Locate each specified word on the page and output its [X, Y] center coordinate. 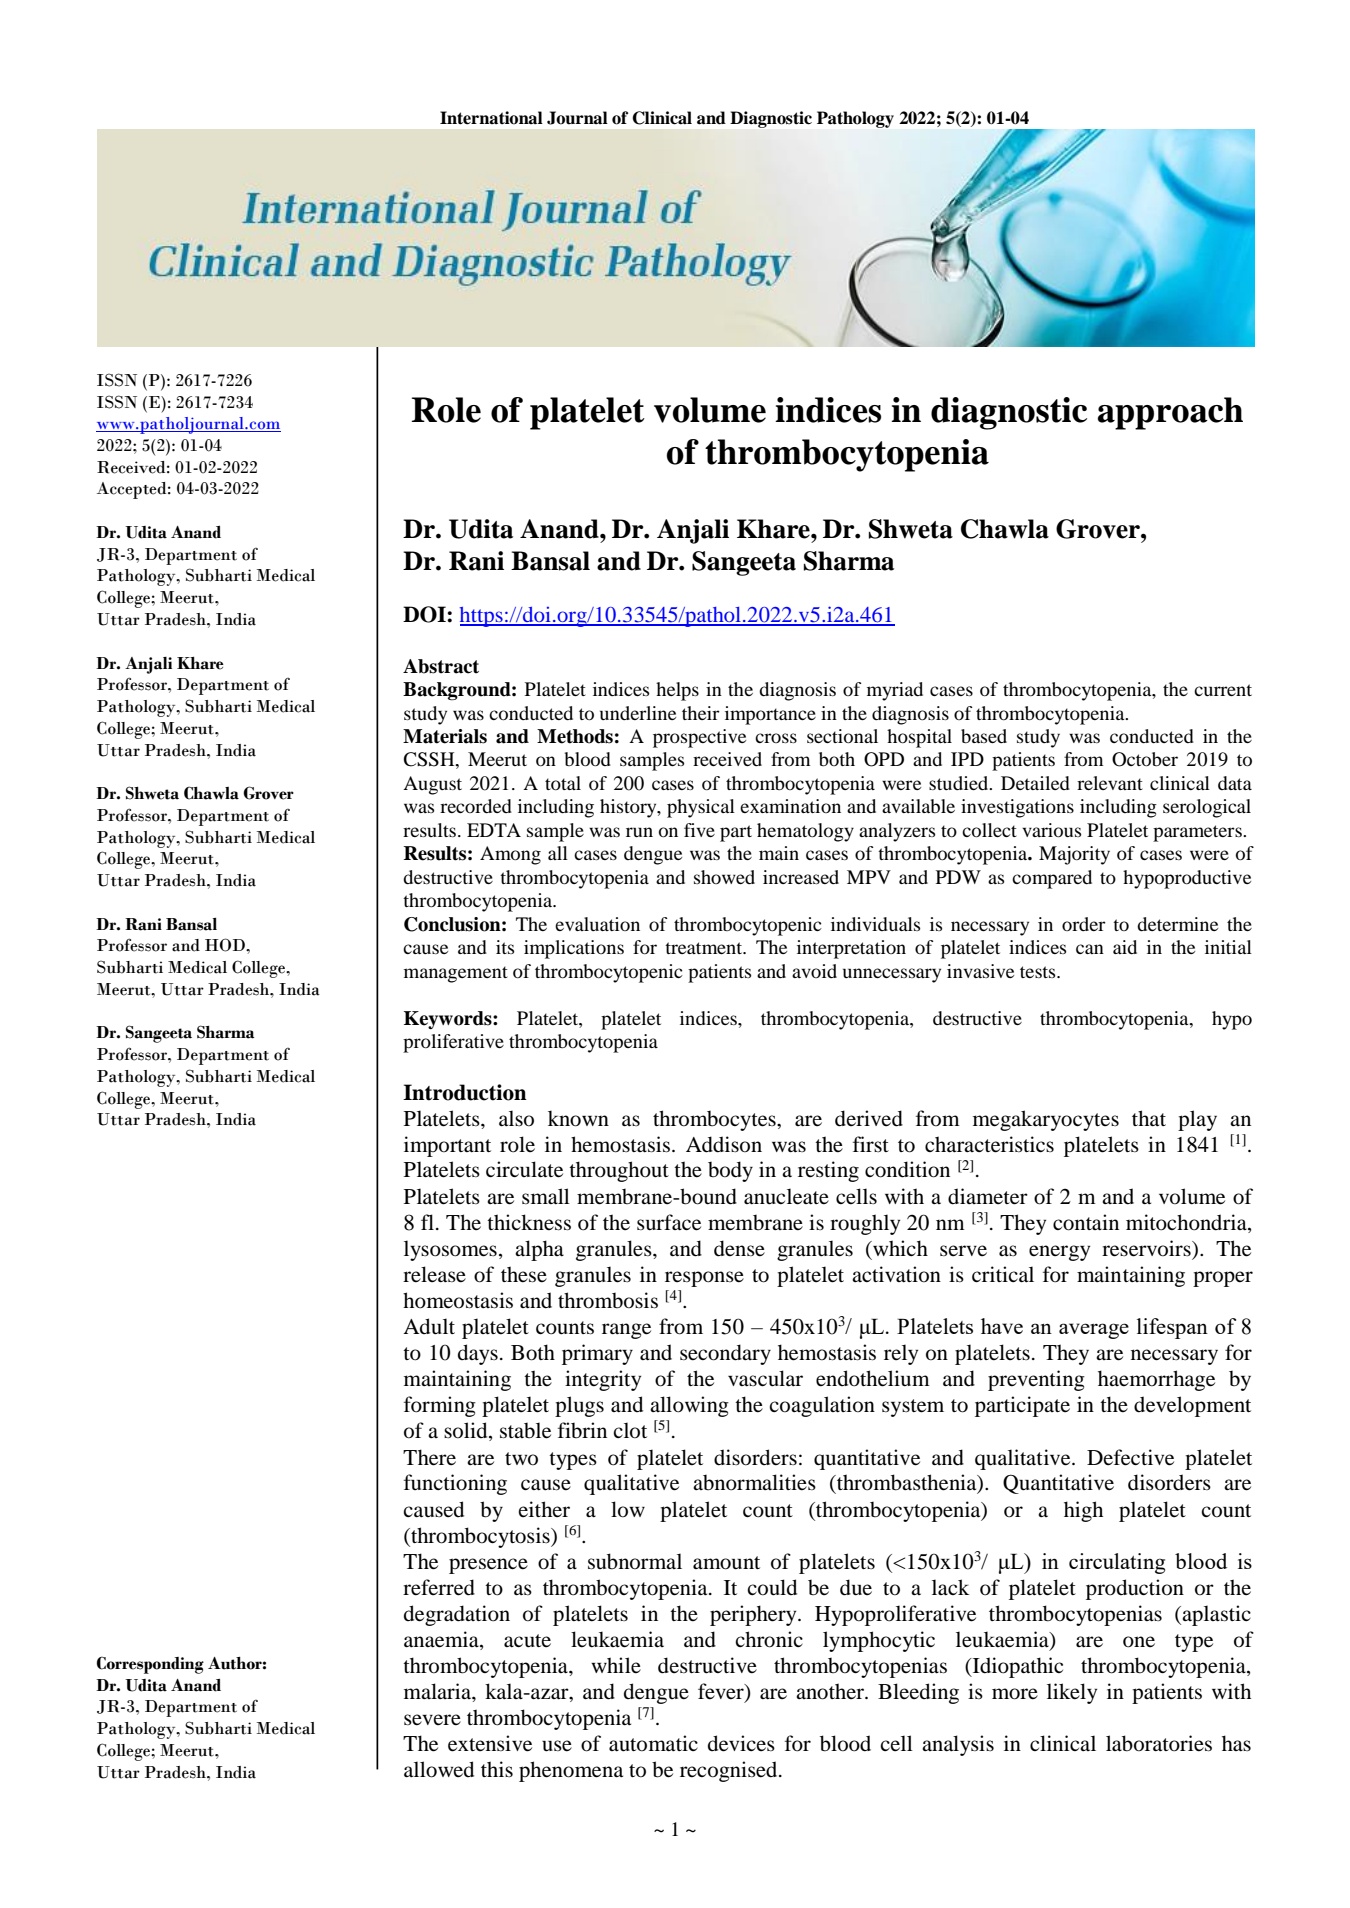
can [1090, 949]
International [491, 118]
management [456, 974]
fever [722, 1692]
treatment [705, 948]
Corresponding [150, 1665]
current [1223, 690]
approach [1170, 413]
